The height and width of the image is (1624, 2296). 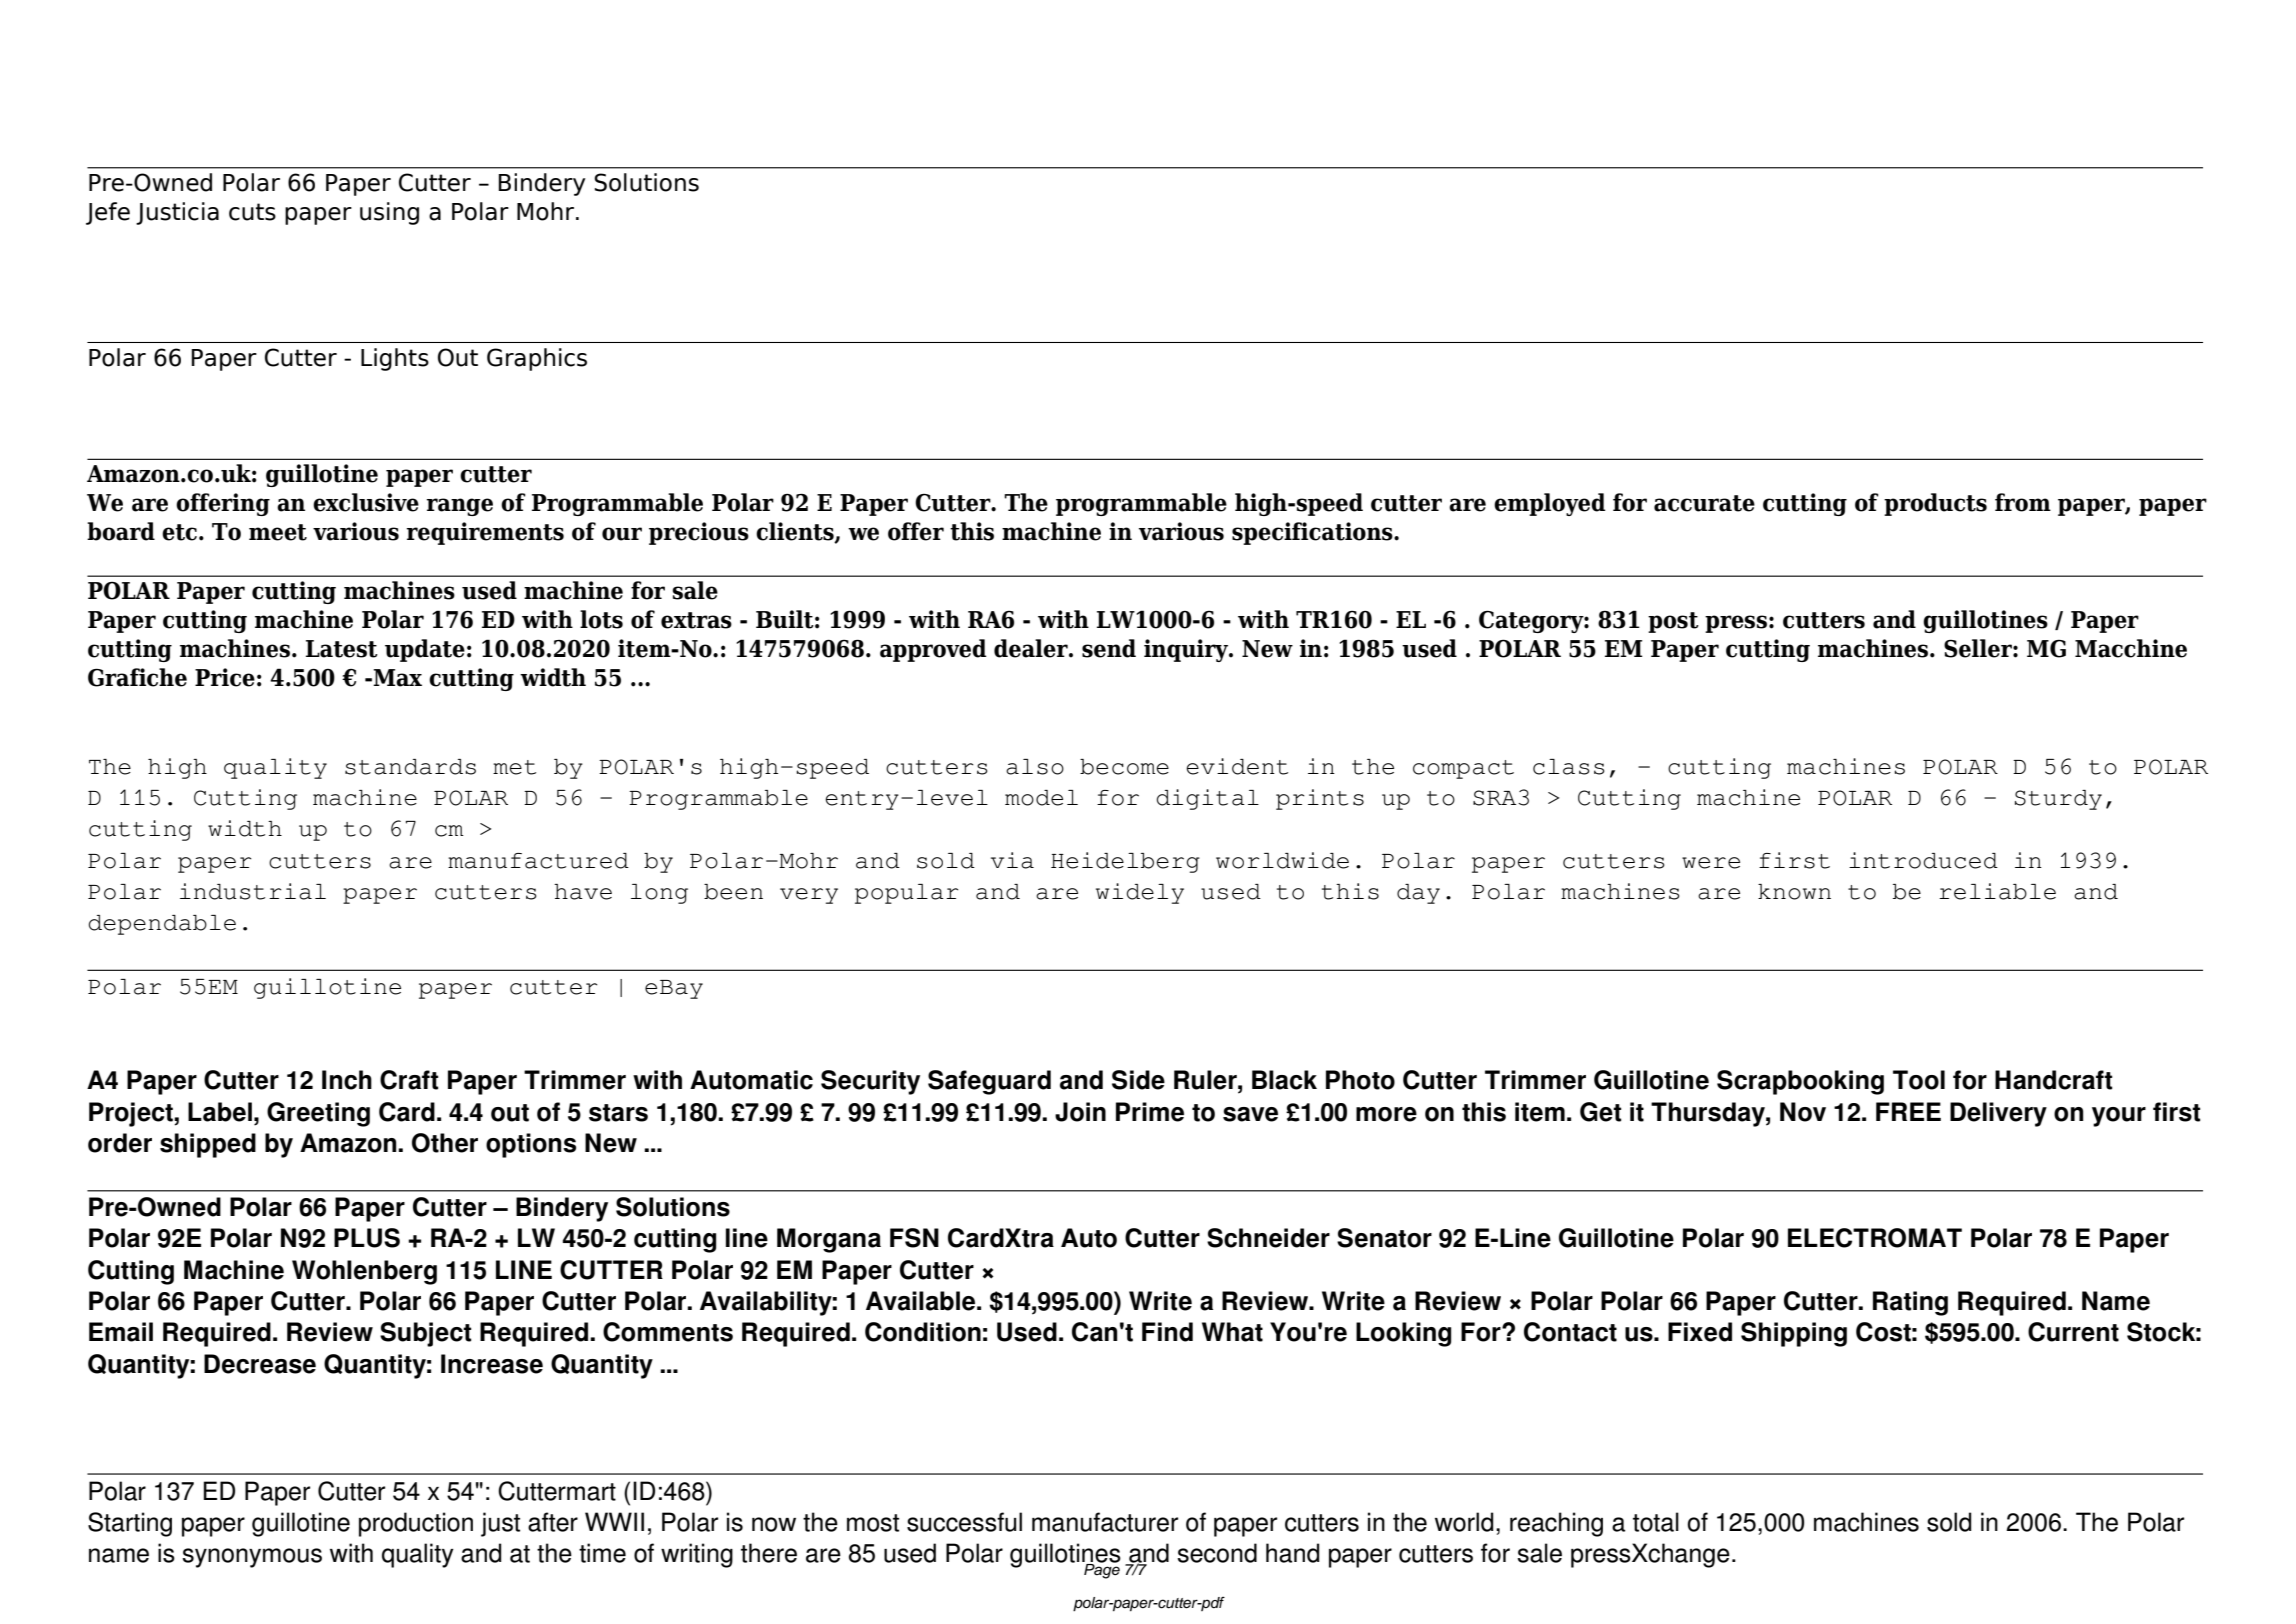 What do you see at coordinates (537, 359) in the image?
I see `Graphics` at bounding box center [537, 359].
